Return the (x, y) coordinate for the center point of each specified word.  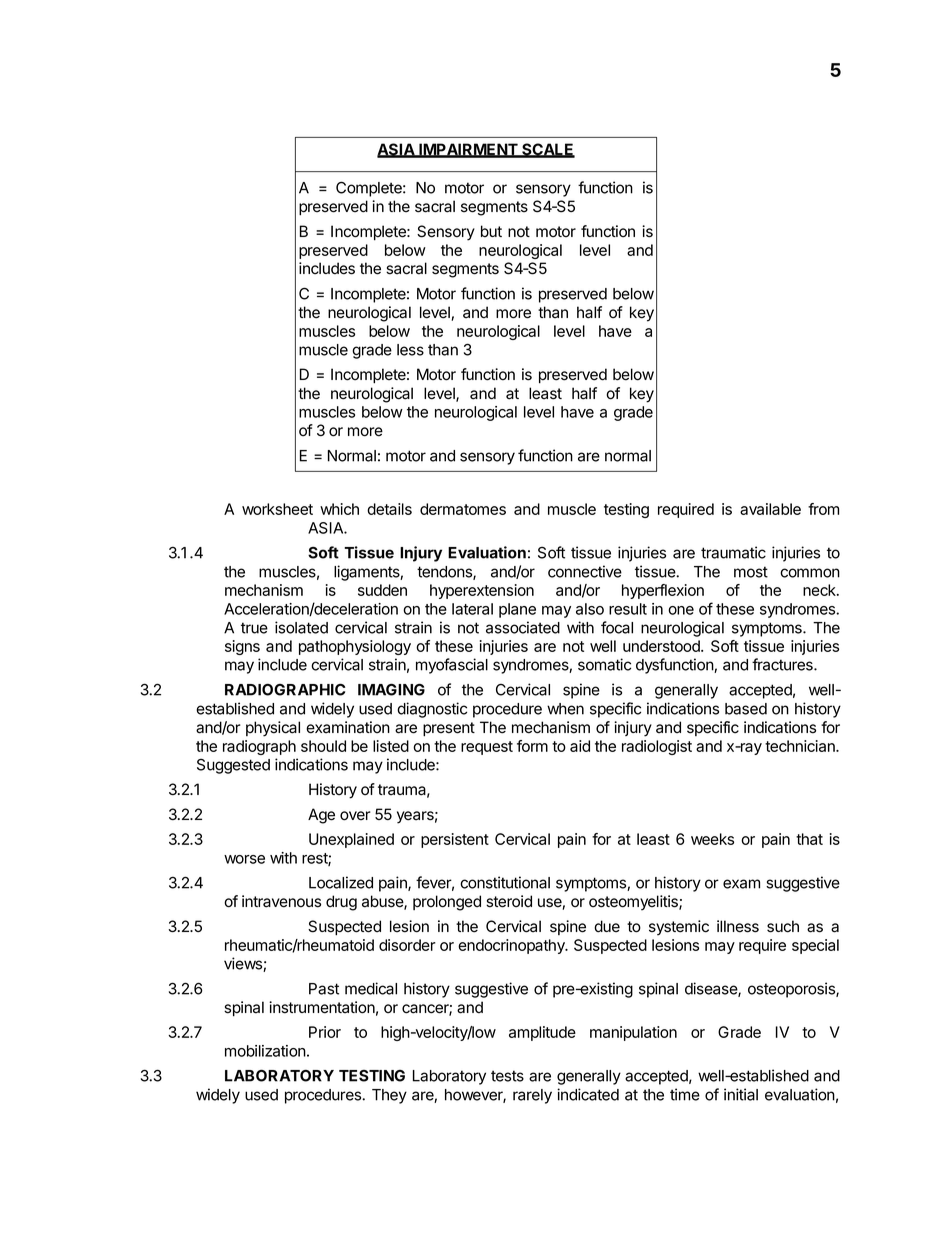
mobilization (265, 1051)
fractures (783, 664)
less (410, 350)
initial (741, 1094)
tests (507, 1076)
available (770, 509)
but (491, 231)
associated (523, 627)
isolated (301, 627)
